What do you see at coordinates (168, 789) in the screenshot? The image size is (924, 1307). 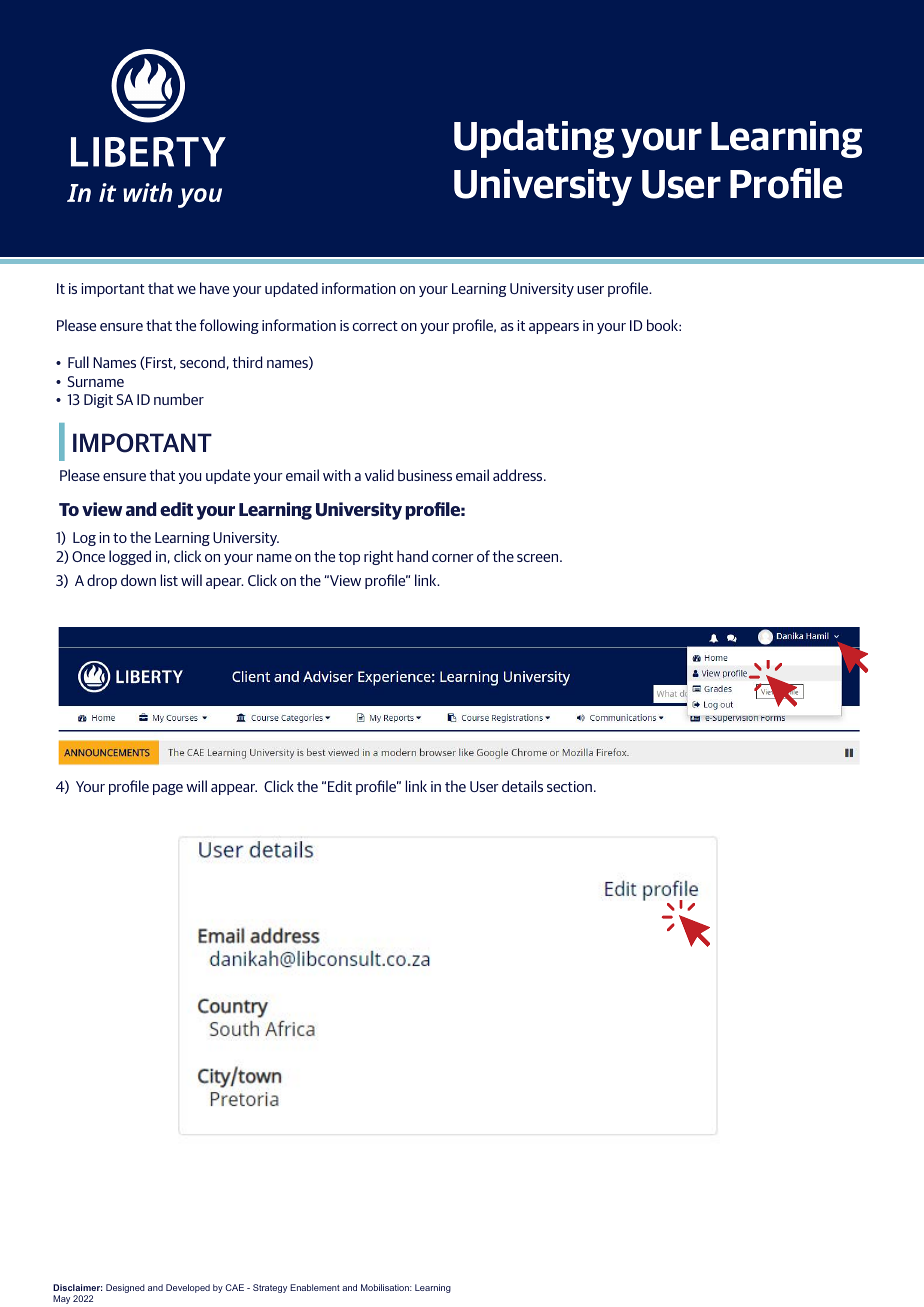 I see `page` at bounding box center [168, 789].
